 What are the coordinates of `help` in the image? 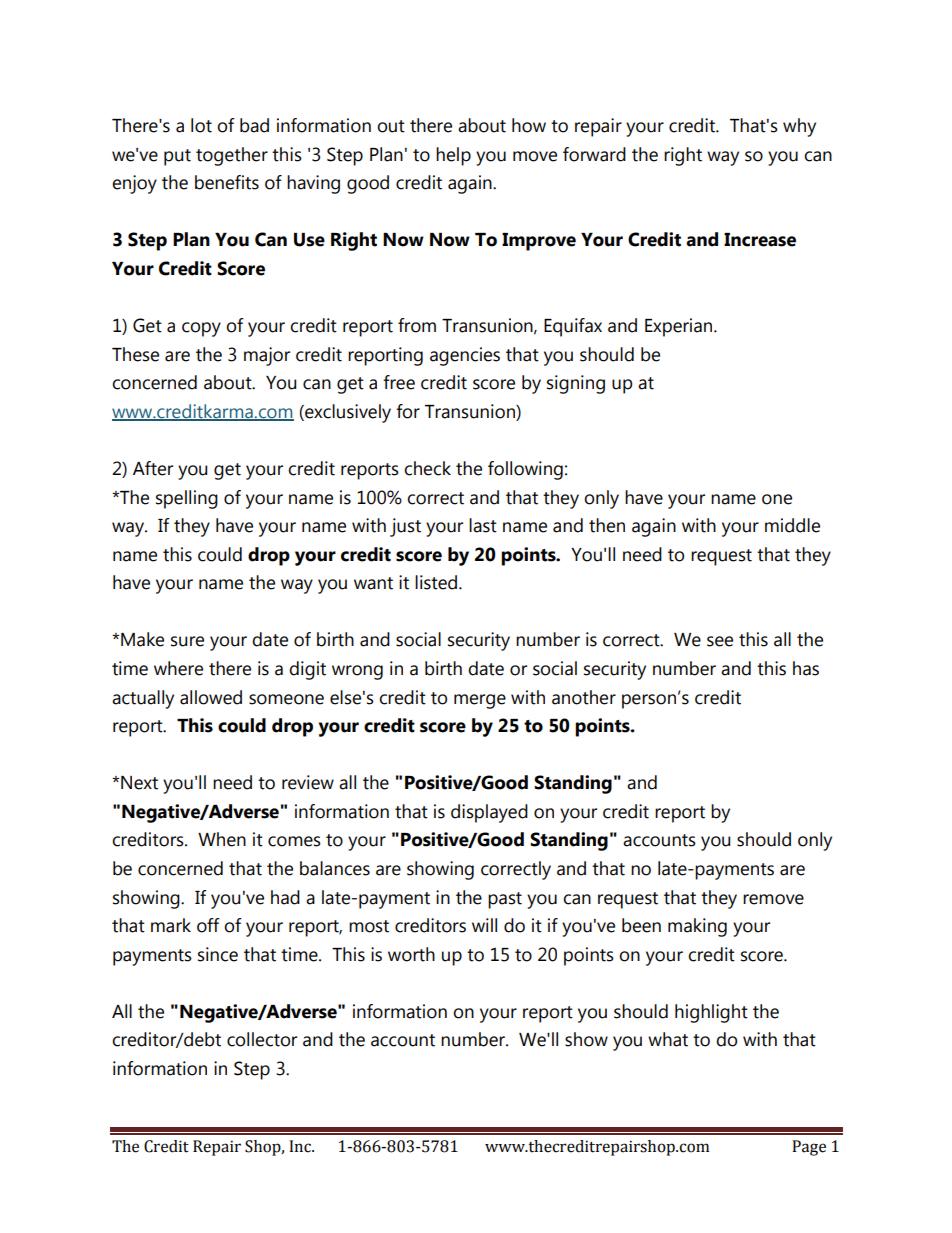 It's located at (453, 156).
